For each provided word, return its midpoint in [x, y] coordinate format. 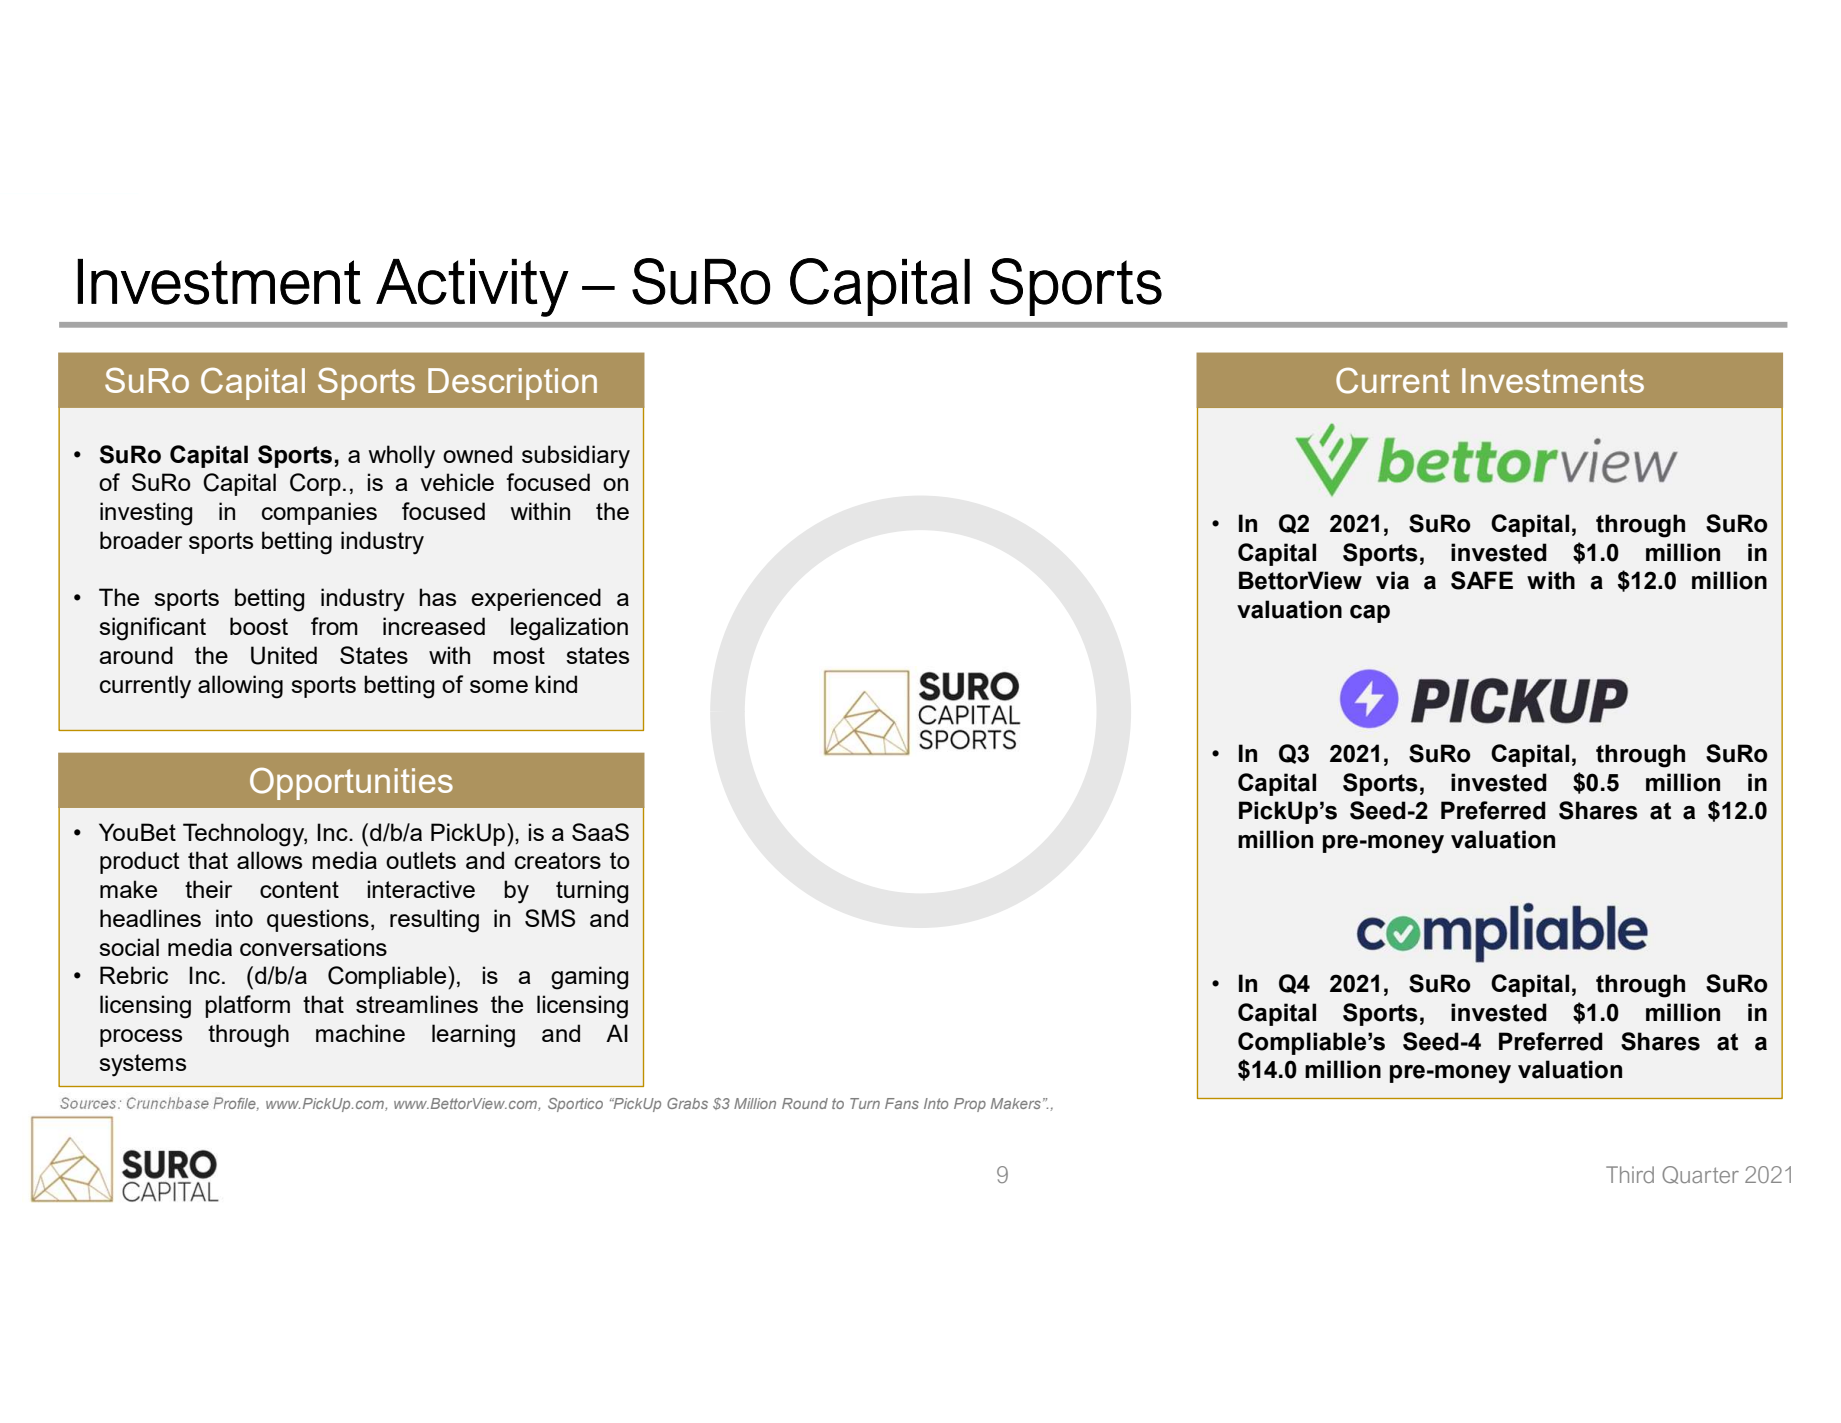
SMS [550, 918]
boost [259, 626]
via [1392, 580]
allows [269, 860]
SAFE [1482, 580]
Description [512, 384]
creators [558, 860]
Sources [90, 1103]
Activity [472, 288]
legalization [569, 629]
